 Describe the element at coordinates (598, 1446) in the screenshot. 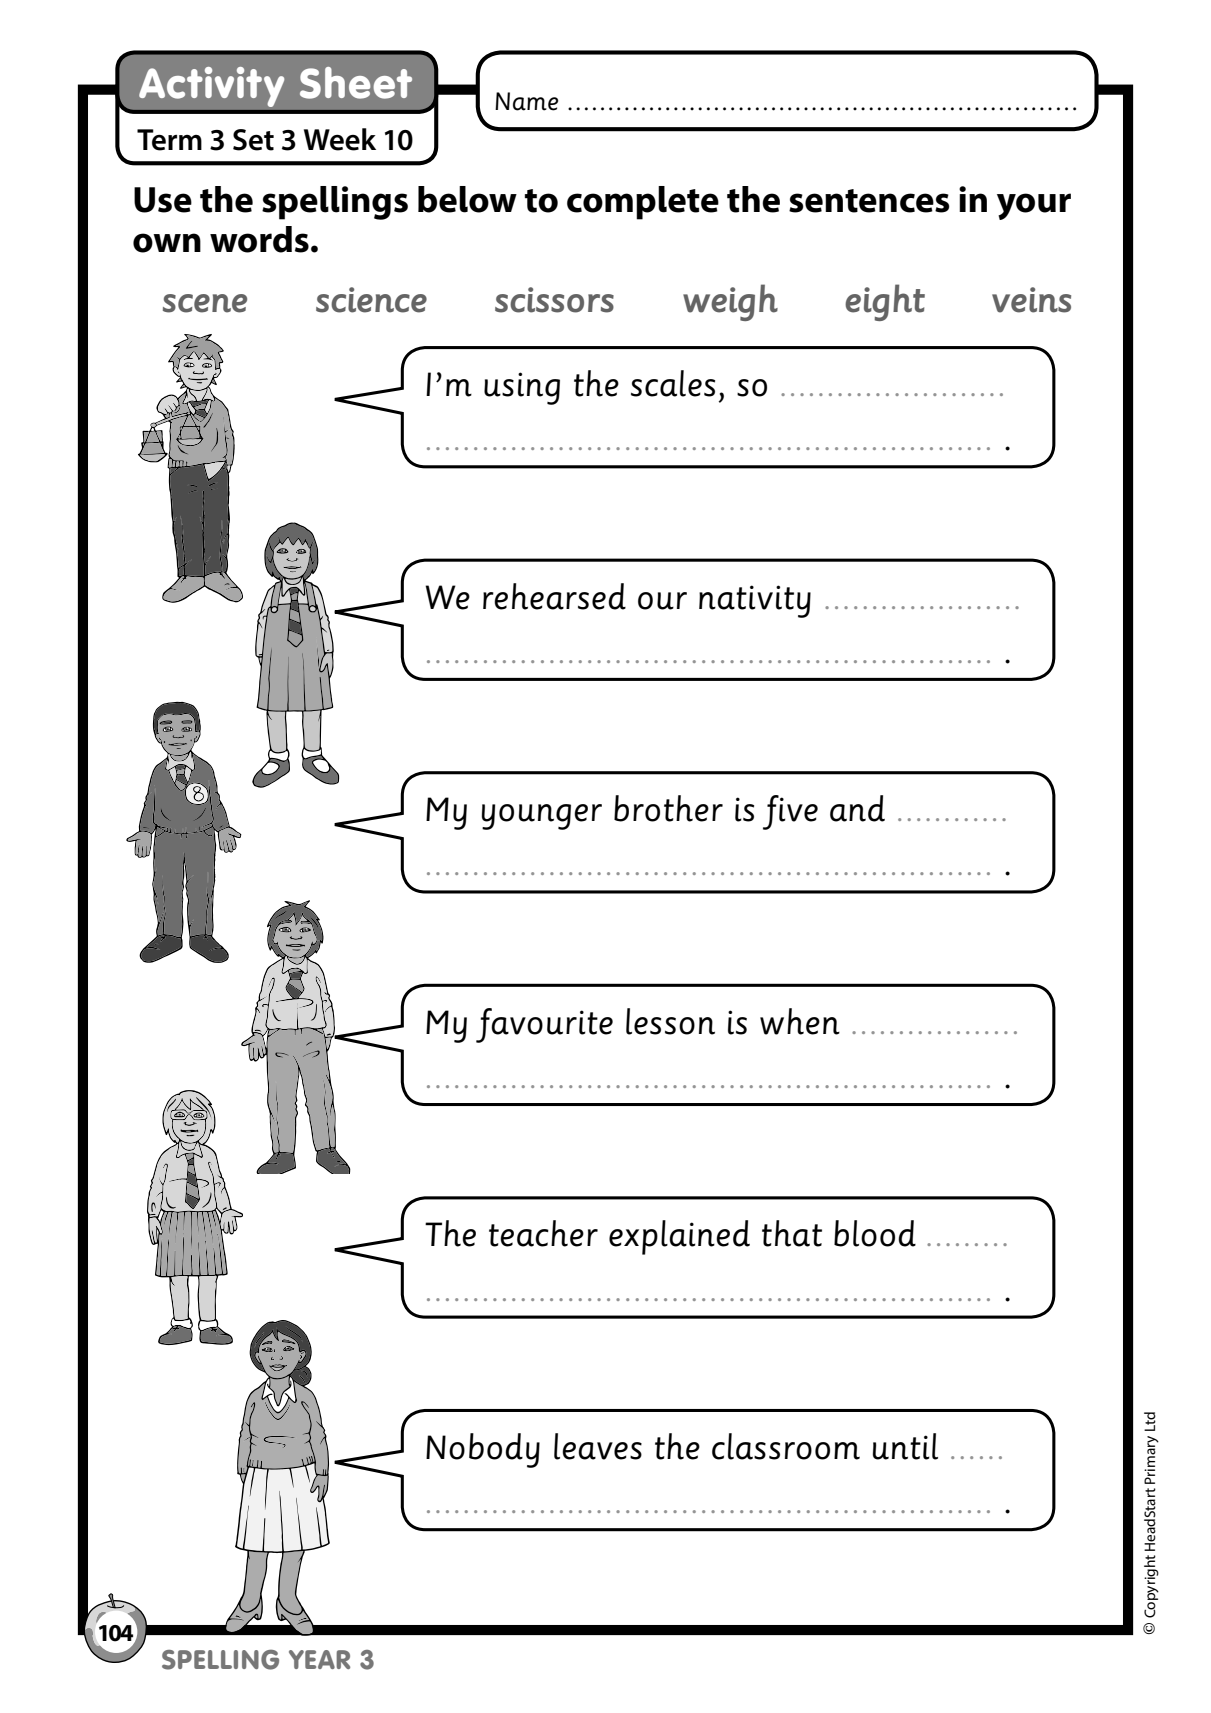

I see `leaves` at that location.
